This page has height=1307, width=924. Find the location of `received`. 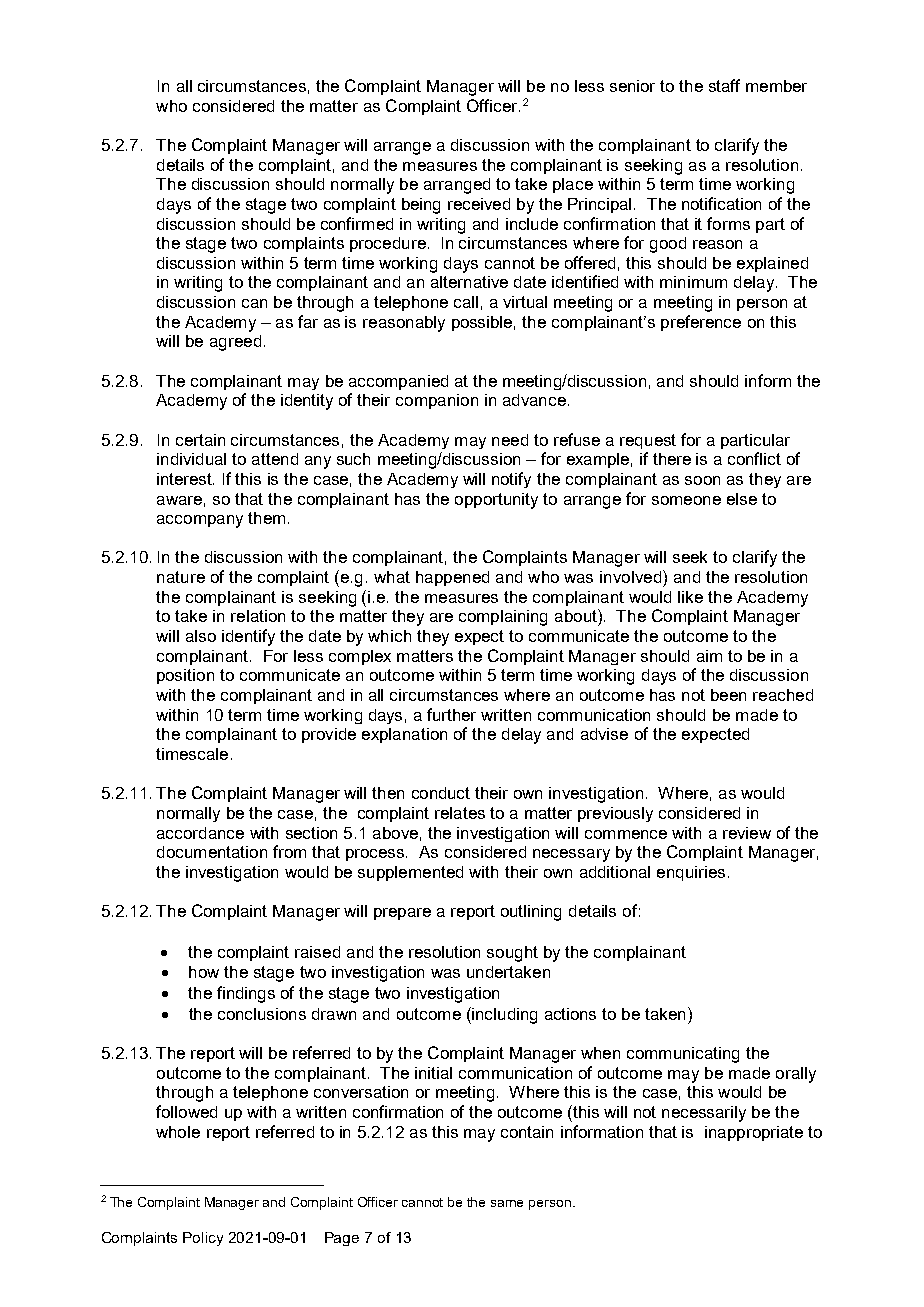

received is located at coordinates (479, 204).
